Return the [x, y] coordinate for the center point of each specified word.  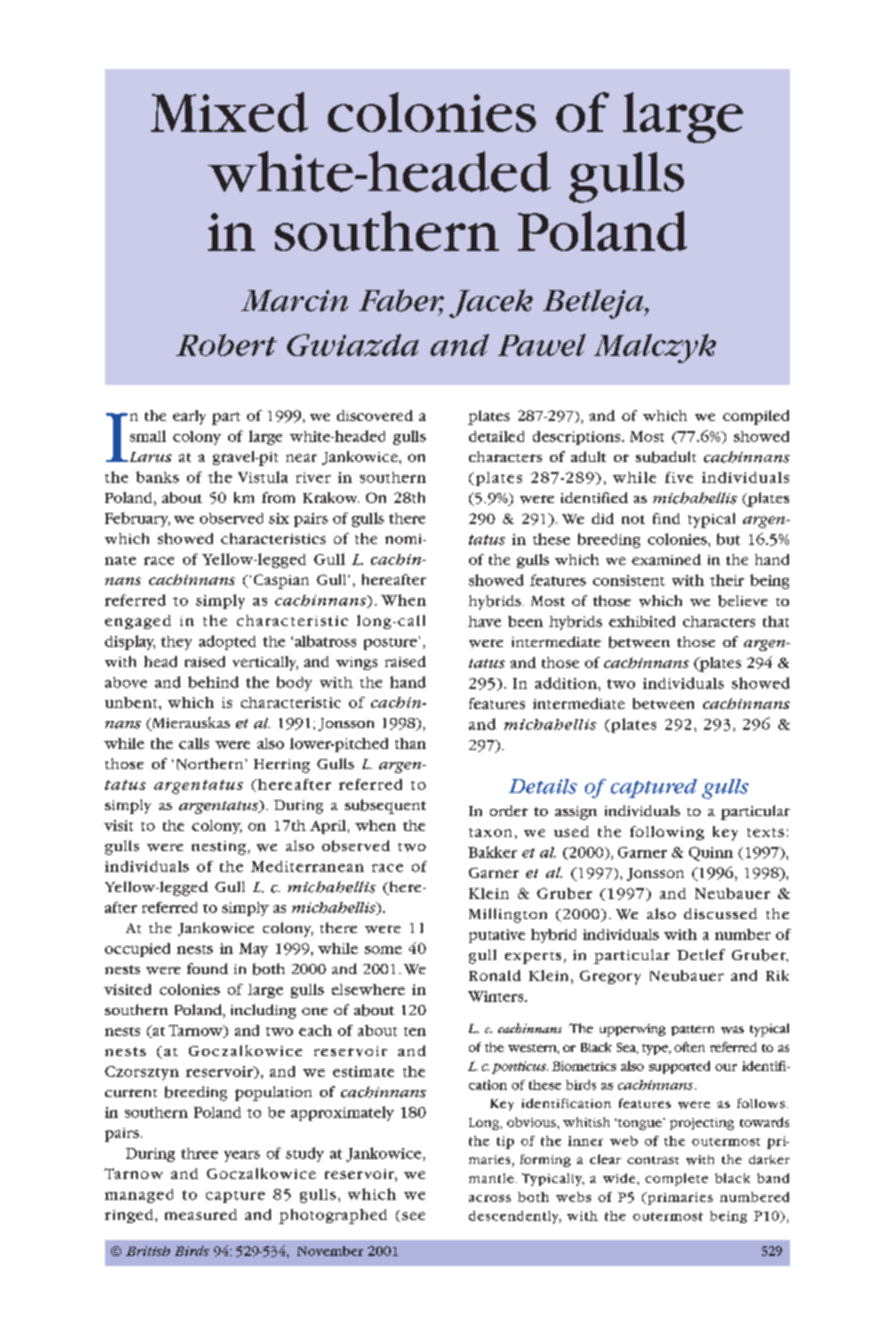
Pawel [542, 345]
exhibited [642, 621]
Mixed [229, 112]
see [413, 1216]
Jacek [491, 303]
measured [201, 1214]
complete [676, 1179]
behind [213, 682]
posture [390, 644]
